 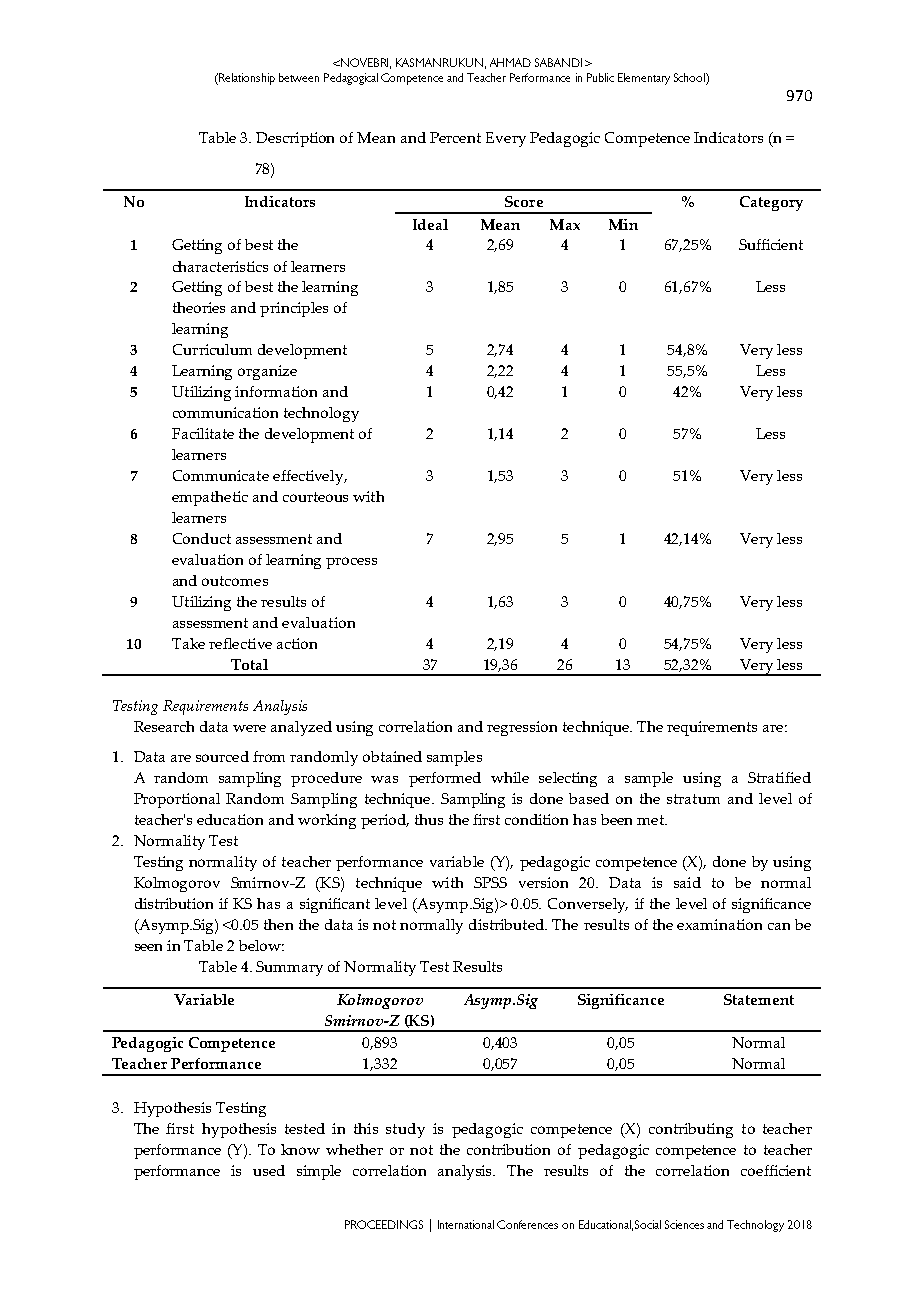 I want to click on regression, so click(x=522, y=728).
